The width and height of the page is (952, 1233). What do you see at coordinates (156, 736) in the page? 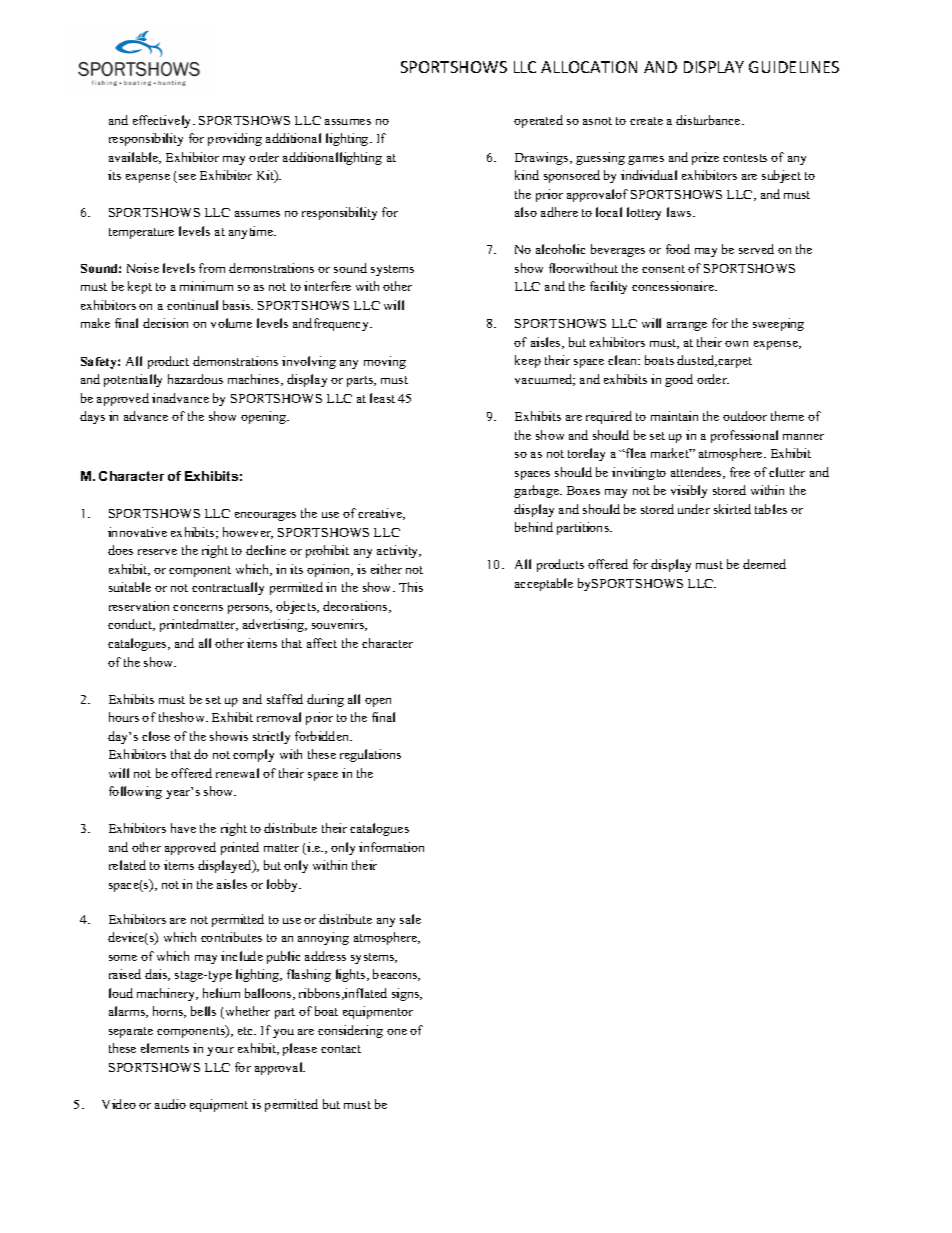
I see `close` at bounding box center [156, 736].
